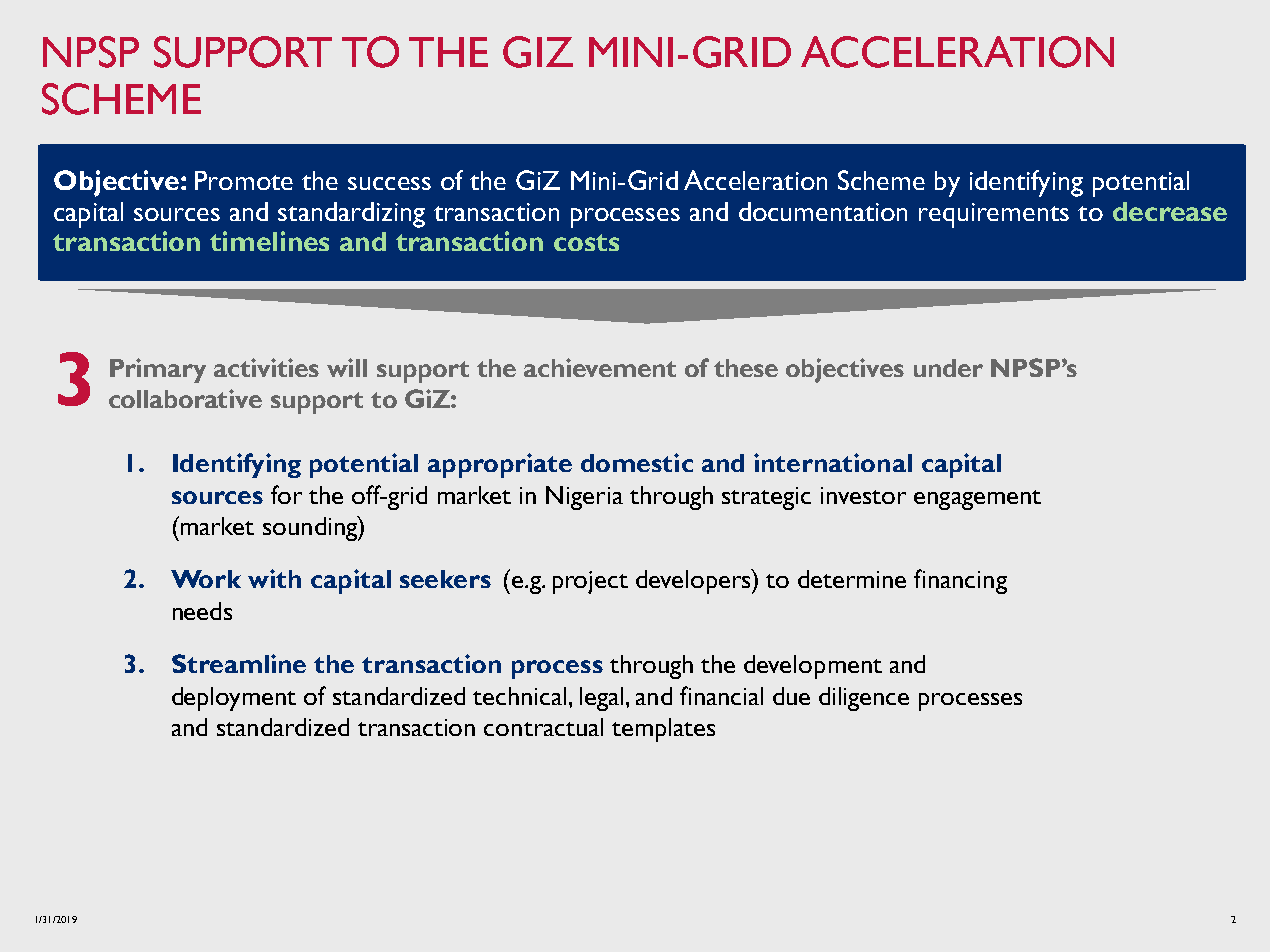  What do you see at coordinates (286, 494) in the page?
I see `for` at bounding box center [286, 494].
